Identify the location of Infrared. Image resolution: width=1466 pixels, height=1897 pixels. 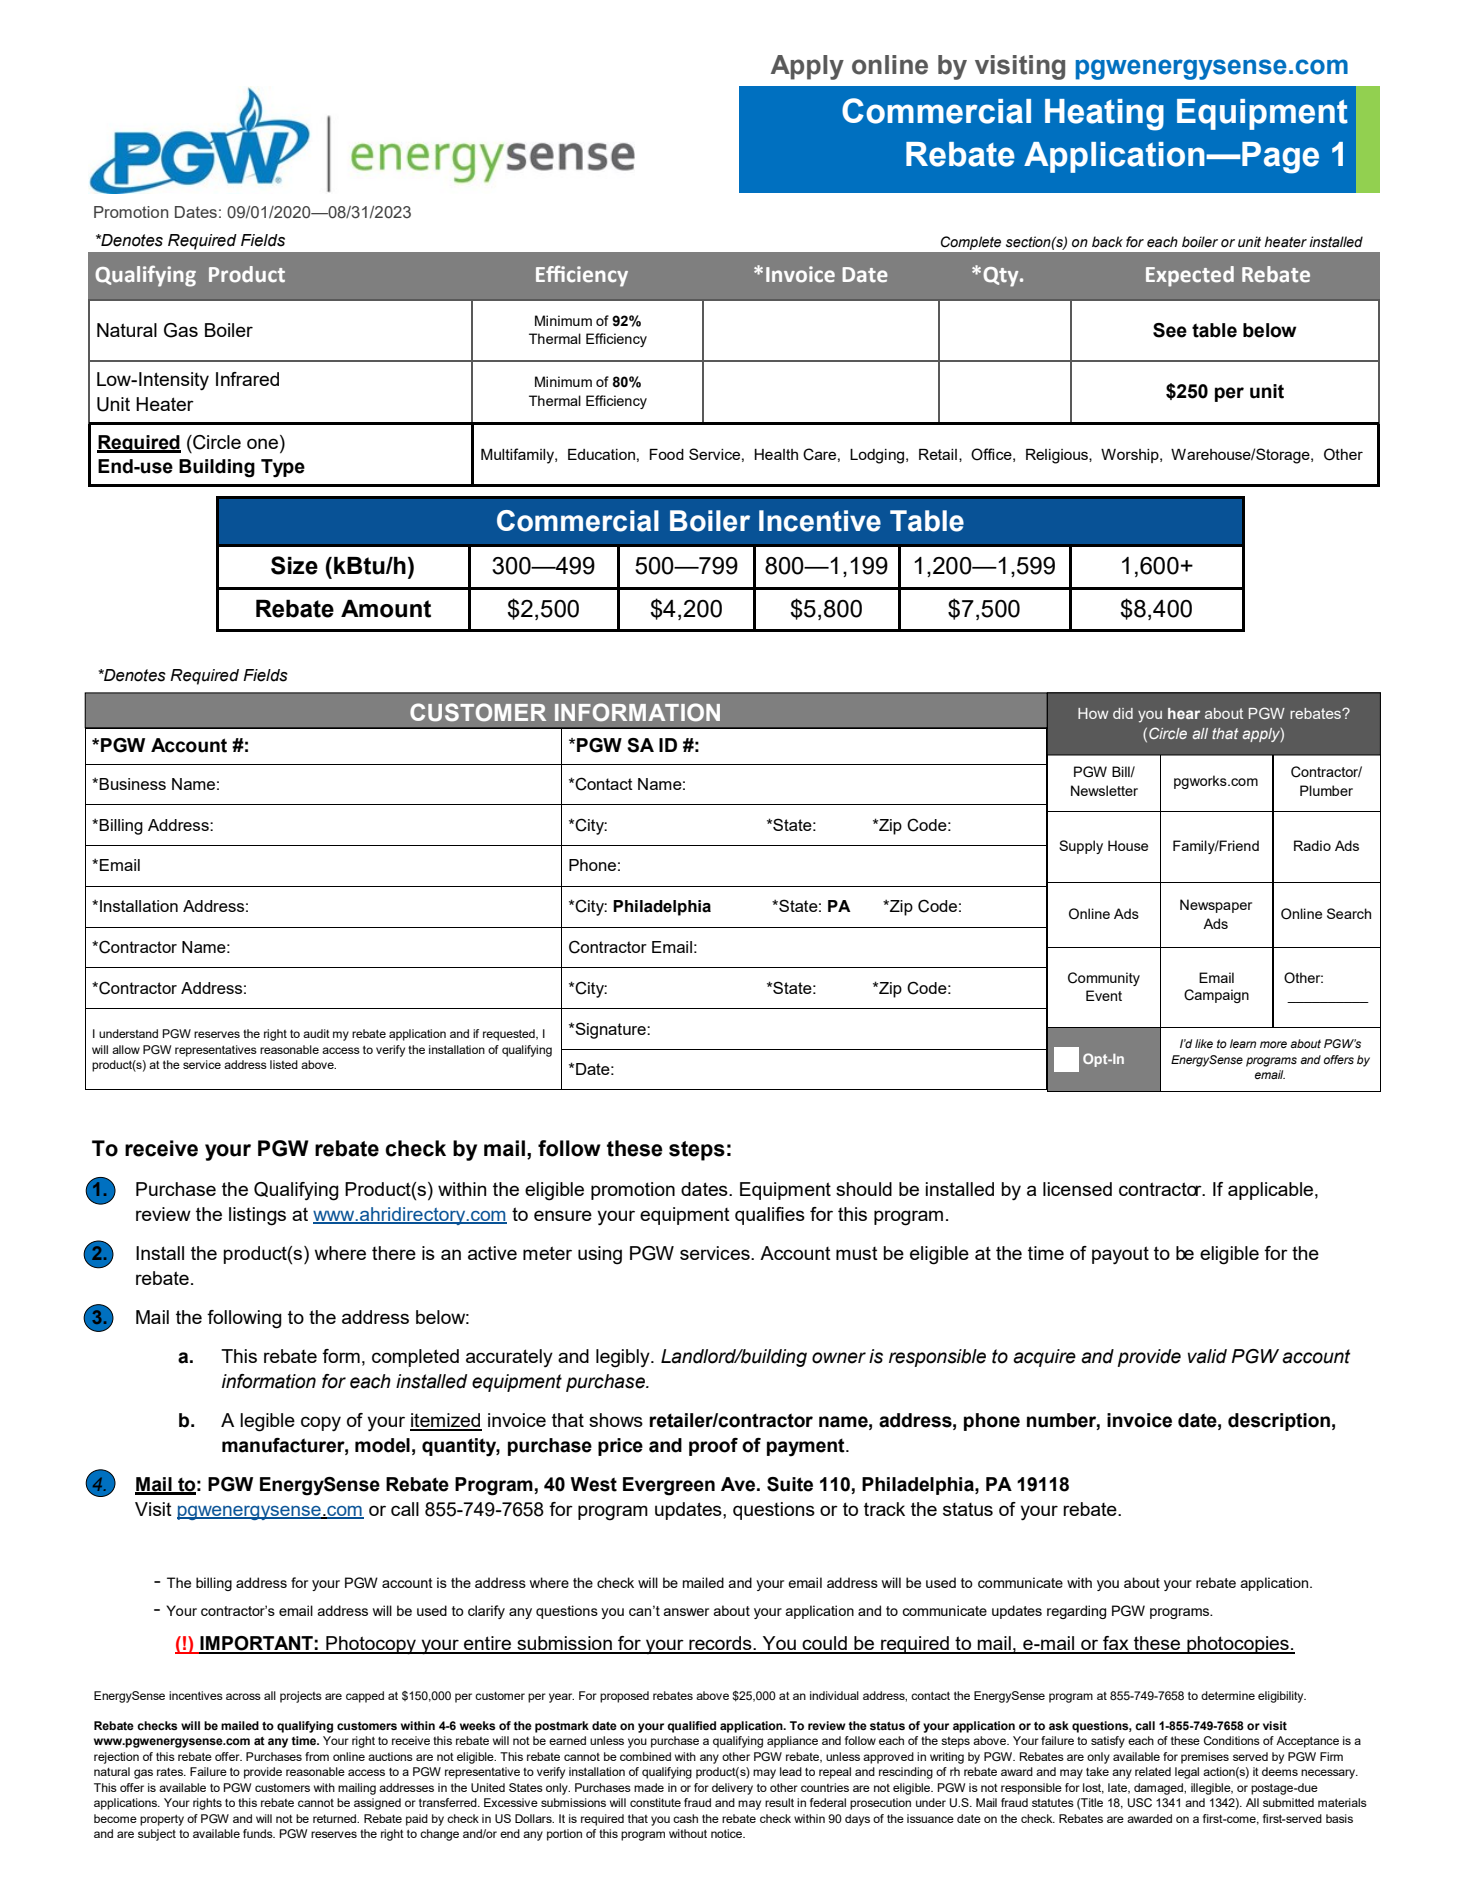
(247, 379).
